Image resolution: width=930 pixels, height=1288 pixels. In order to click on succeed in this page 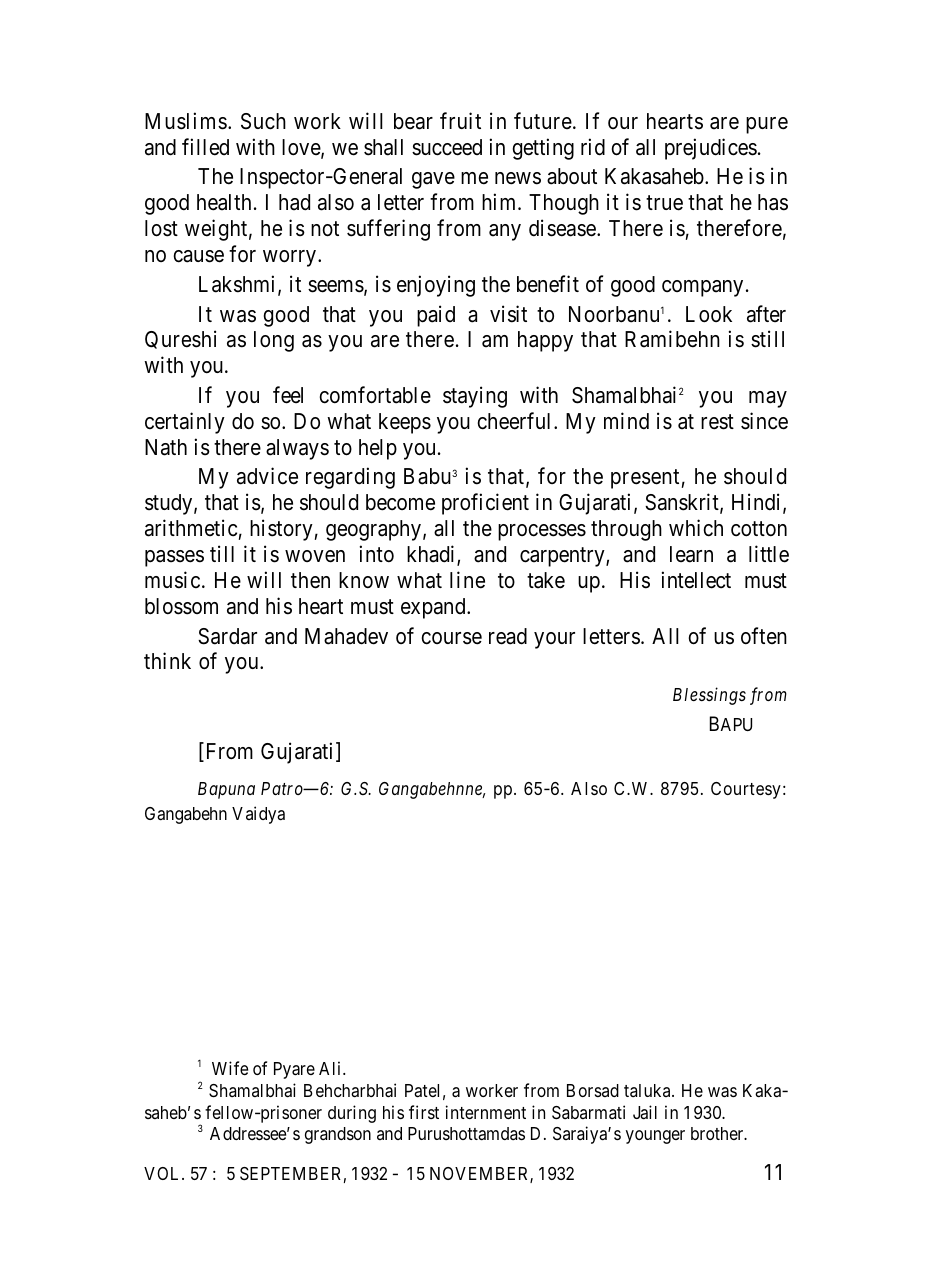, I will do `click(447, 147)`.
